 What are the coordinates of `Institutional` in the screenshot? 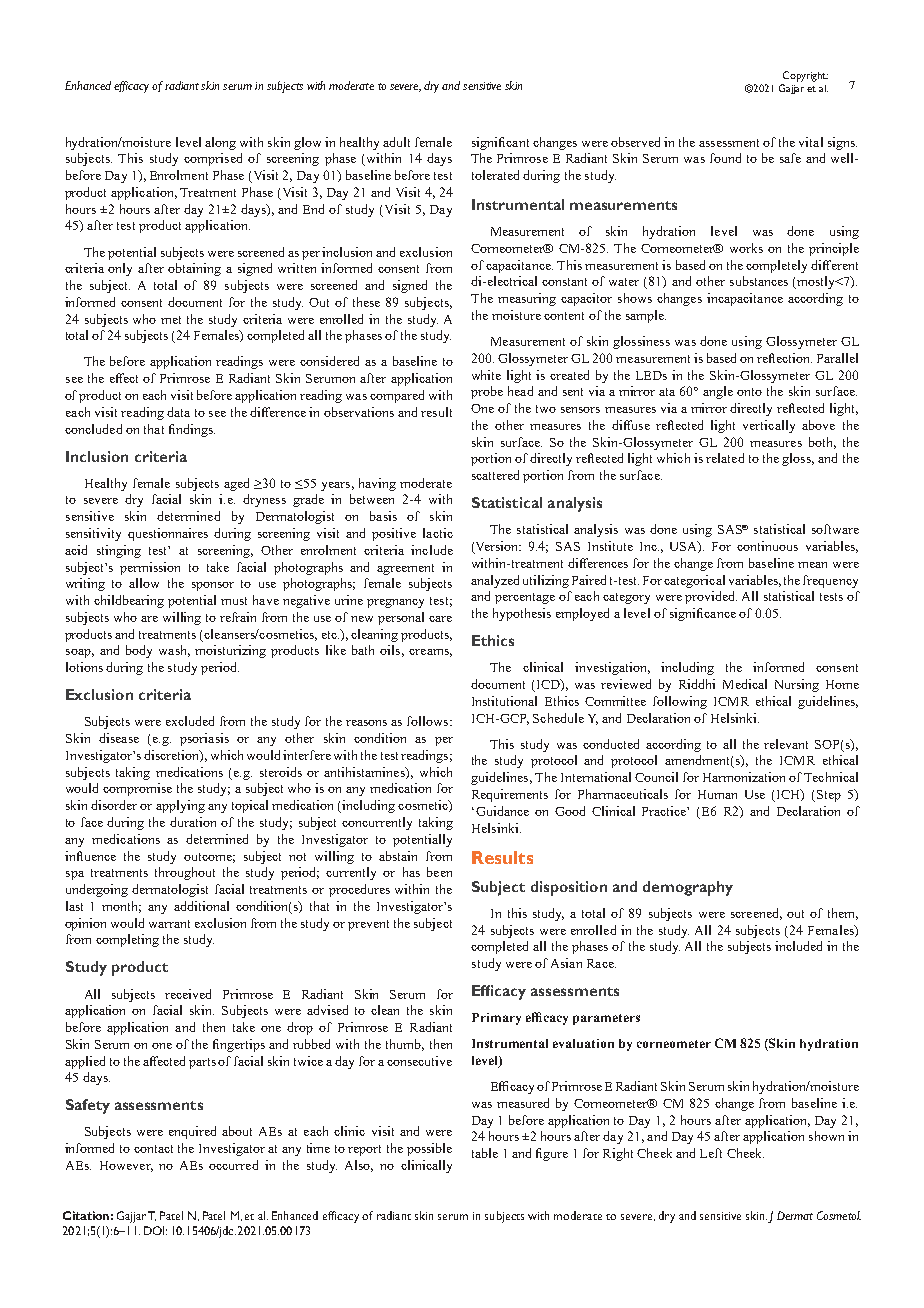 It's located at (504, 701).
